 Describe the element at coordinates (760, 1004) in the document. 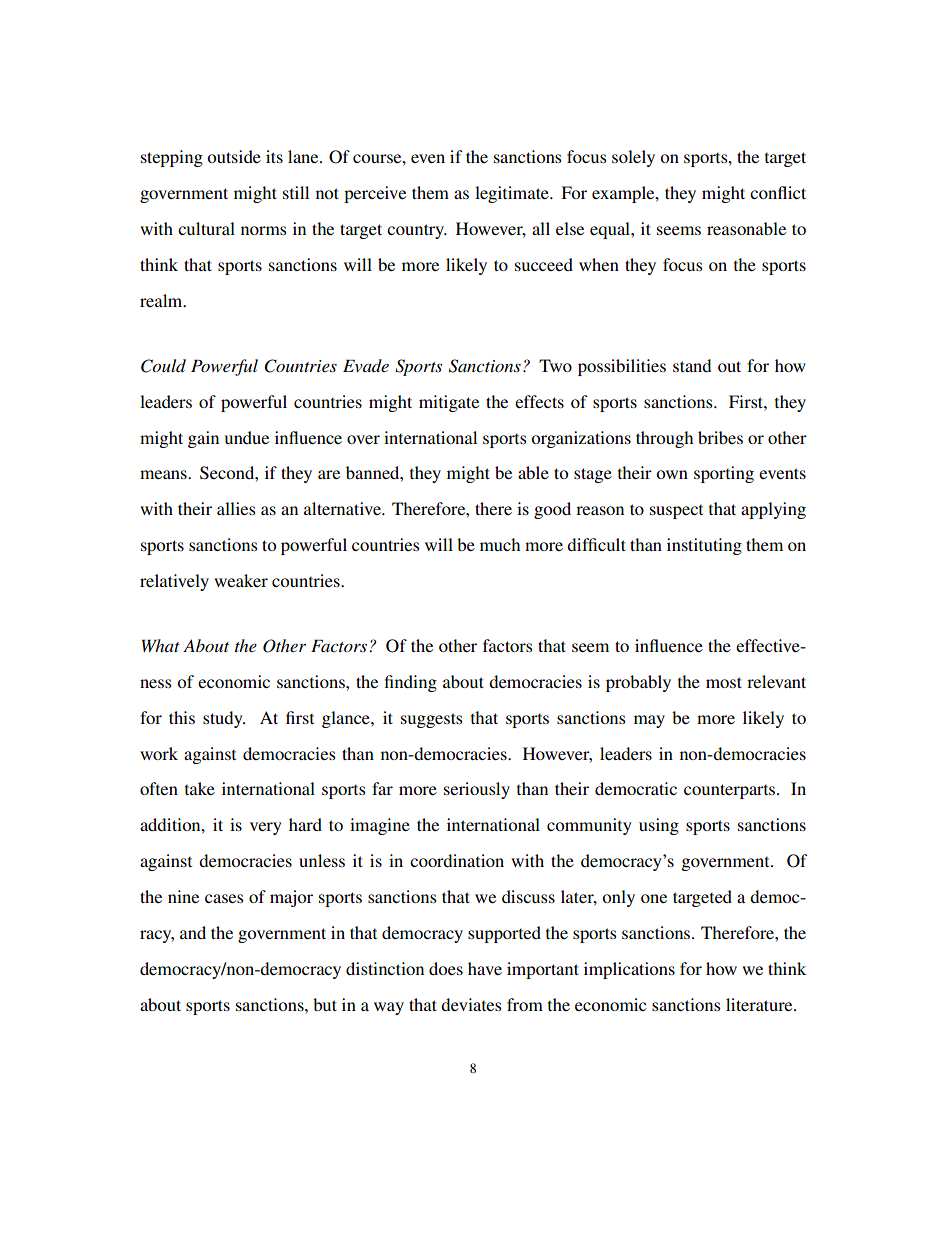

I see `literature` at that location.
